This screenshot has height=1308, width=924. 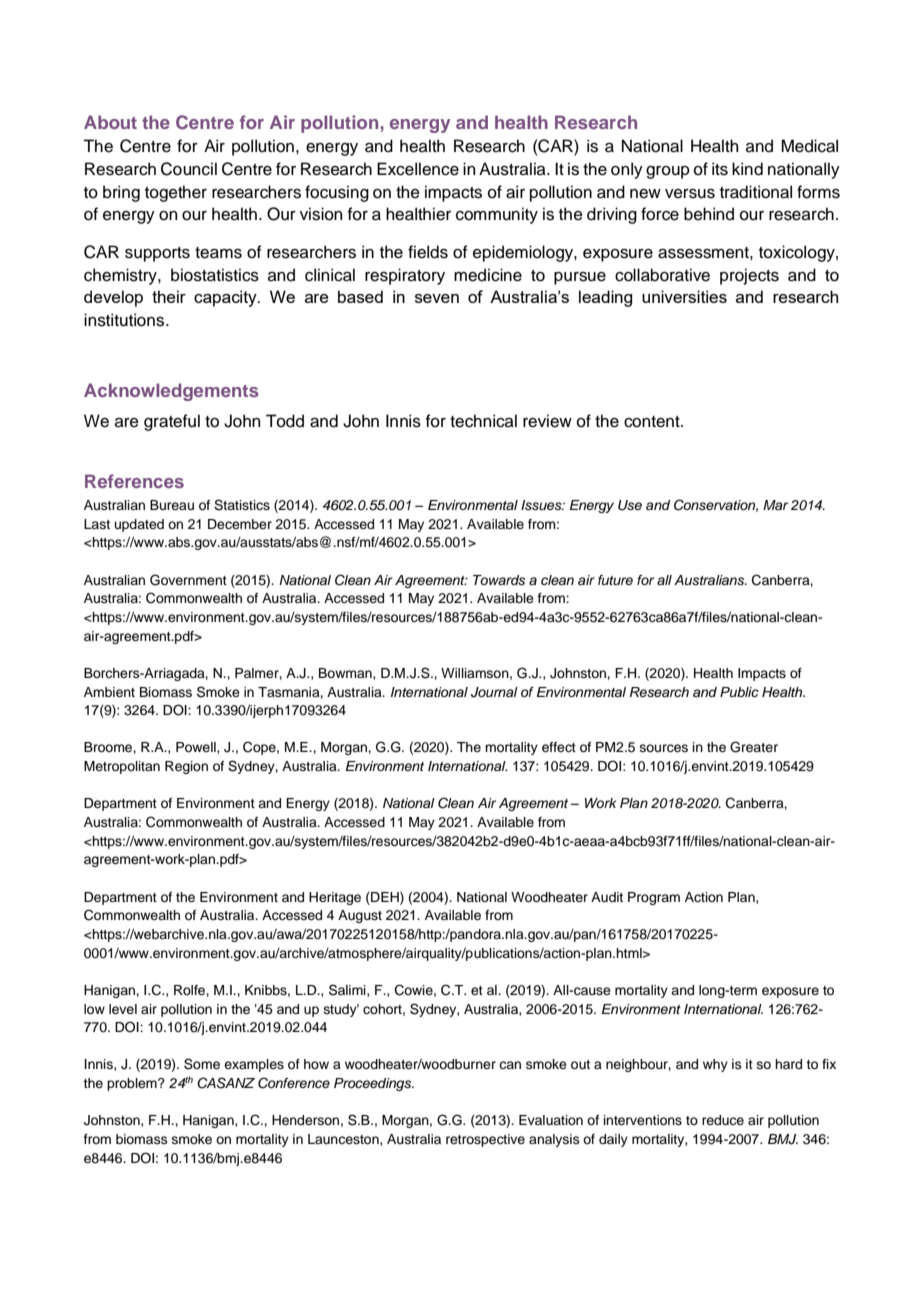 I want to click on Towards, so click(x=499, y=580).
